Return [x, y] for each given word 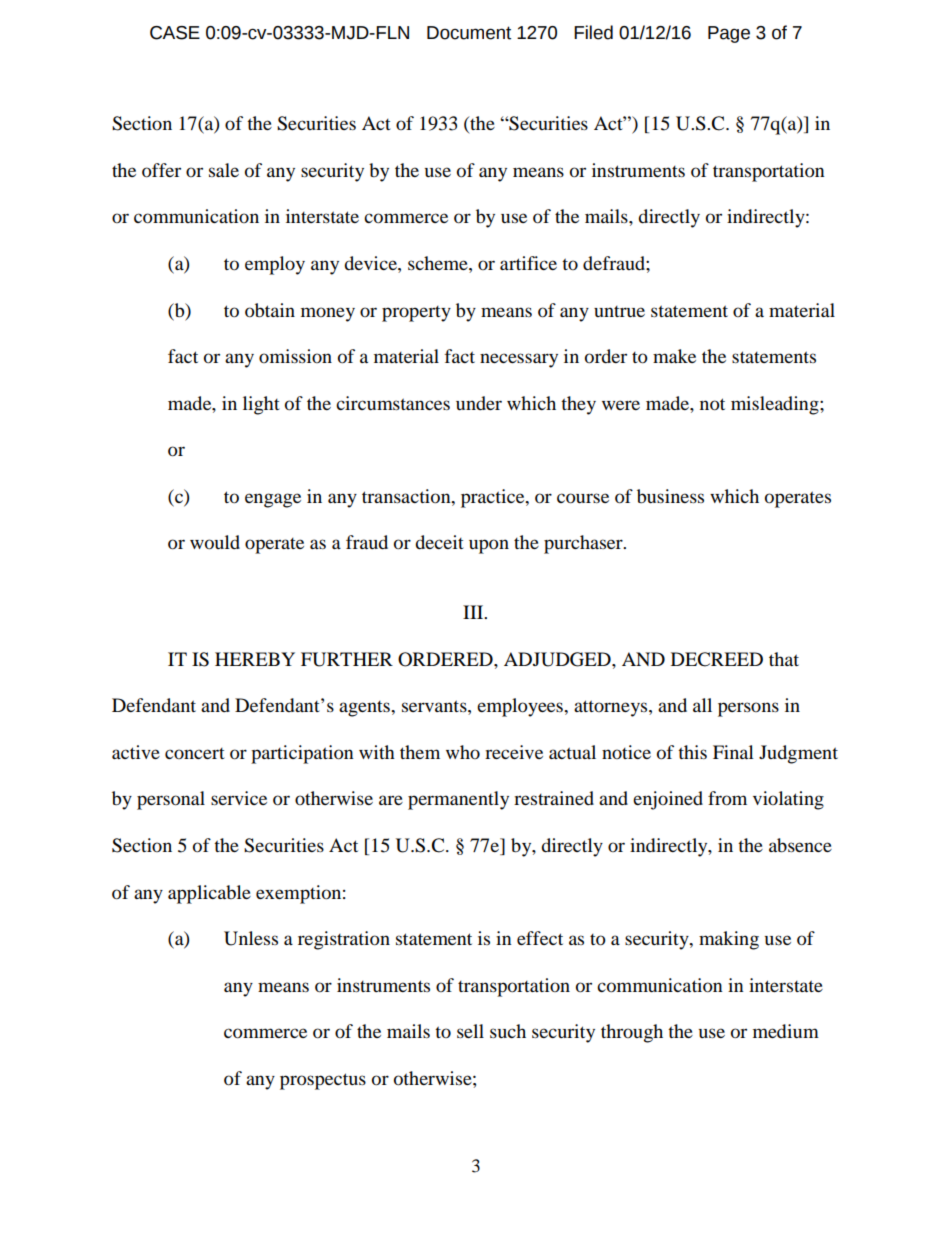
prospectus [323, 1081]
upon [489, 546]
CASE [175, 33]
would [215, 542]
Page [729, 34]
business [670, 496]
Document [469, 33]
